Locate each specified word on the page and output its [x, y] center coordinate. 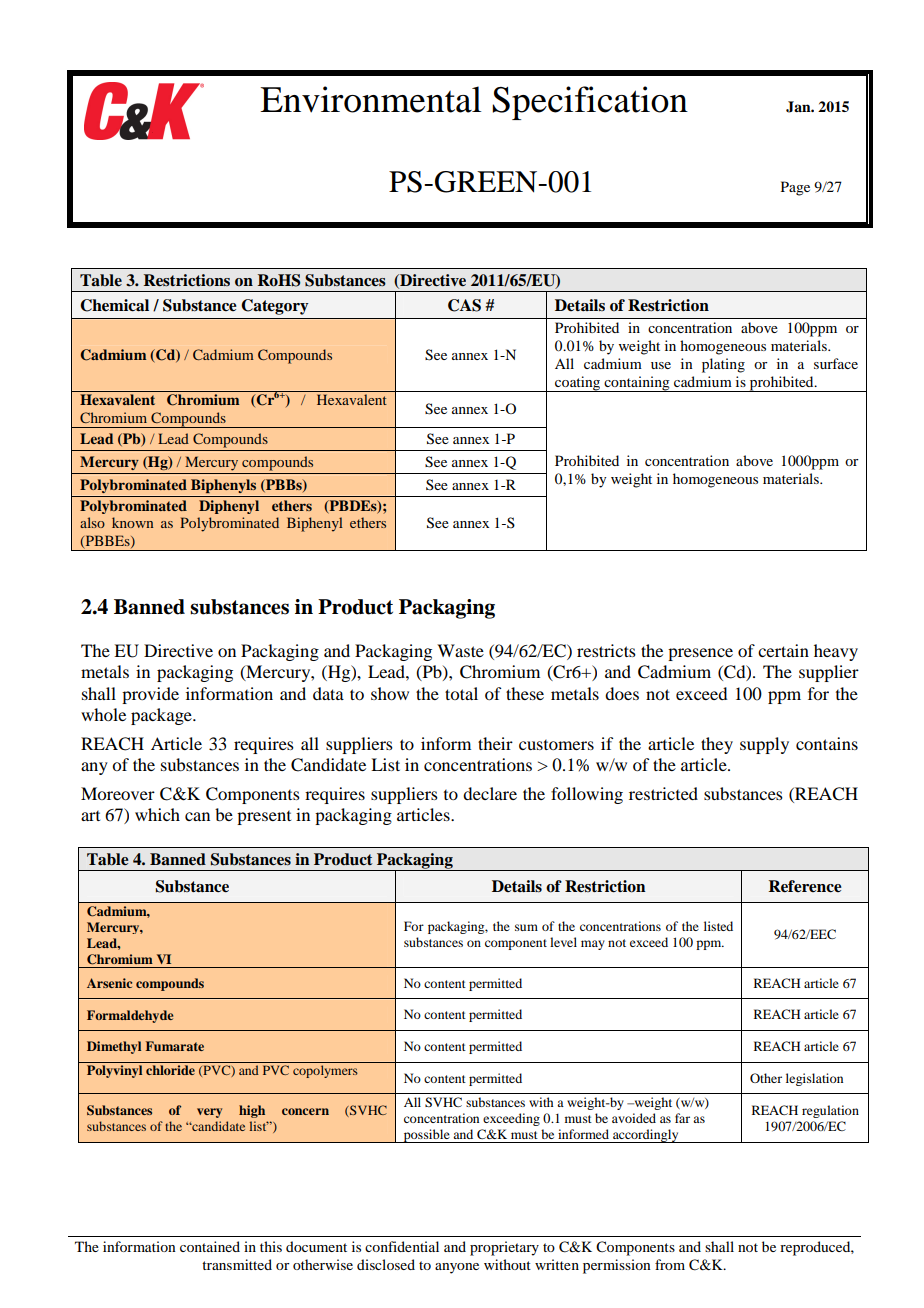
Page [795, 188]
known [132, 522]
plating [723, 365]
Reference [805, 886]
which [157, 814]
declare [490, 793]
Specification [590, 103]
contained [210, 1246]
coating [578, 384]
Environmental [370, 99]
